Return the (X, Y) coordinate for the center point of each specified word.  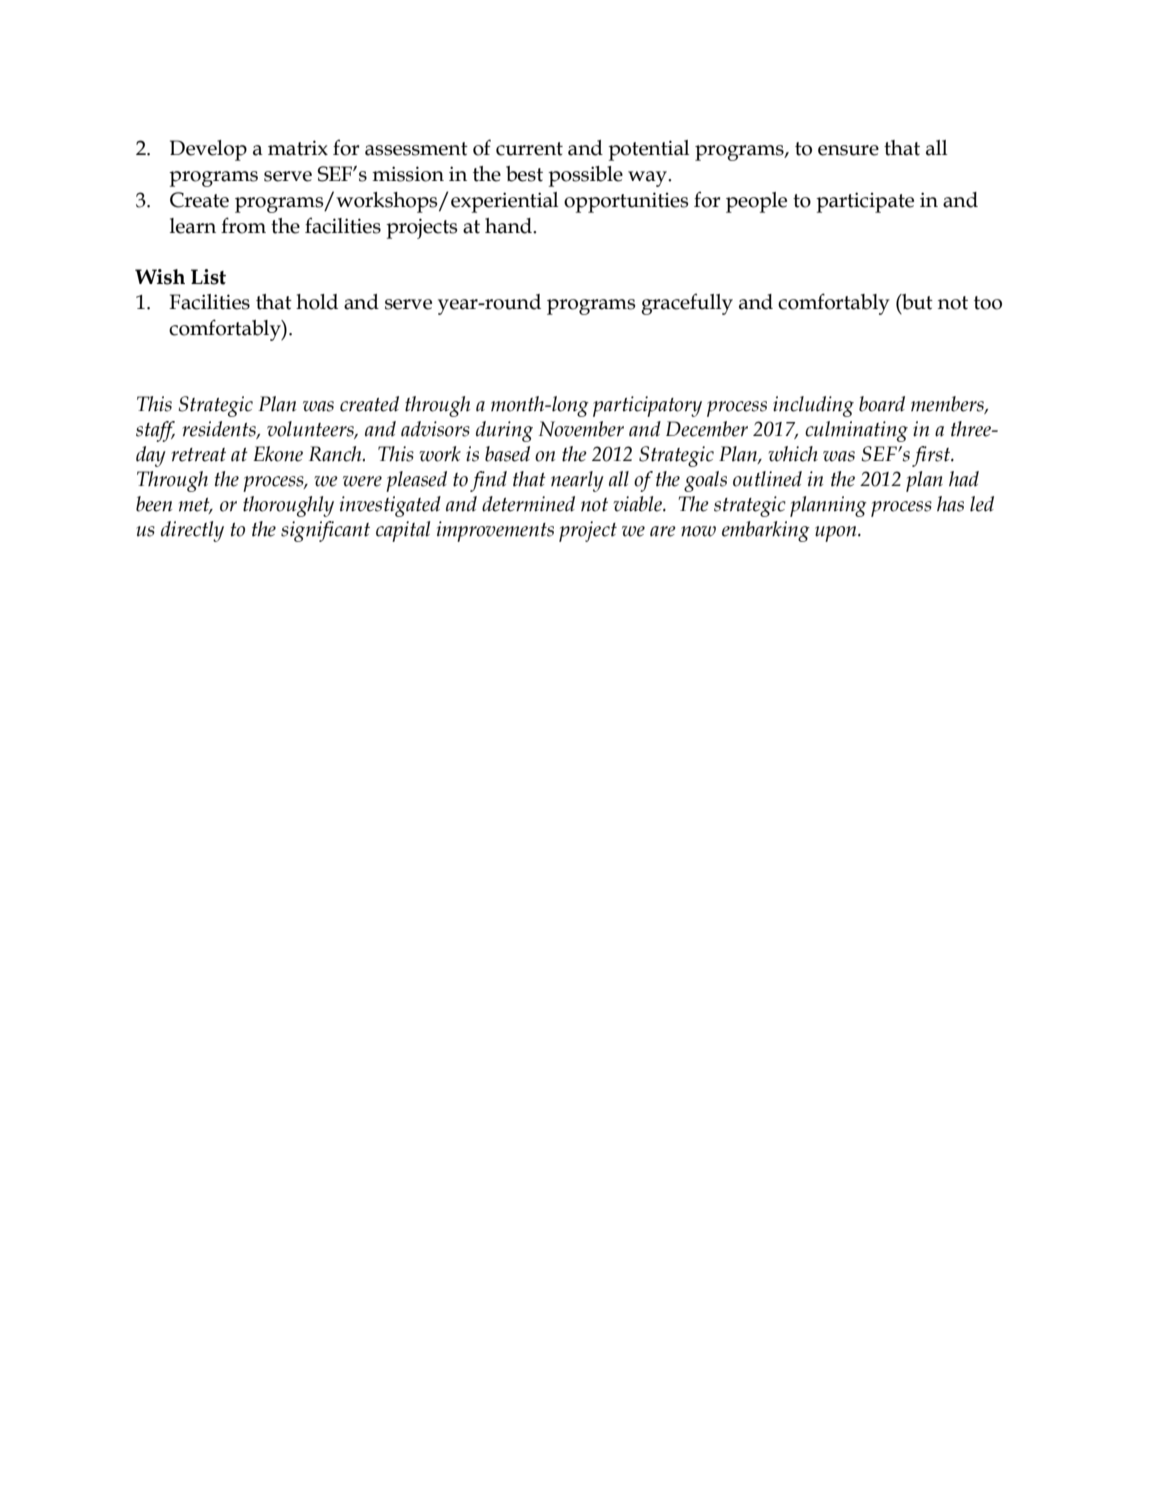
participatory (647, 406)
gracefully (687, 304)
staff (155, 431)
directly (192, 531)
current (529, 149)
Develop (208, 150)
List (208, 277)
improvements (495, 531)
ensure (848, 150)
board (882, 404)
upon (837, 534)
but (916, 302)
